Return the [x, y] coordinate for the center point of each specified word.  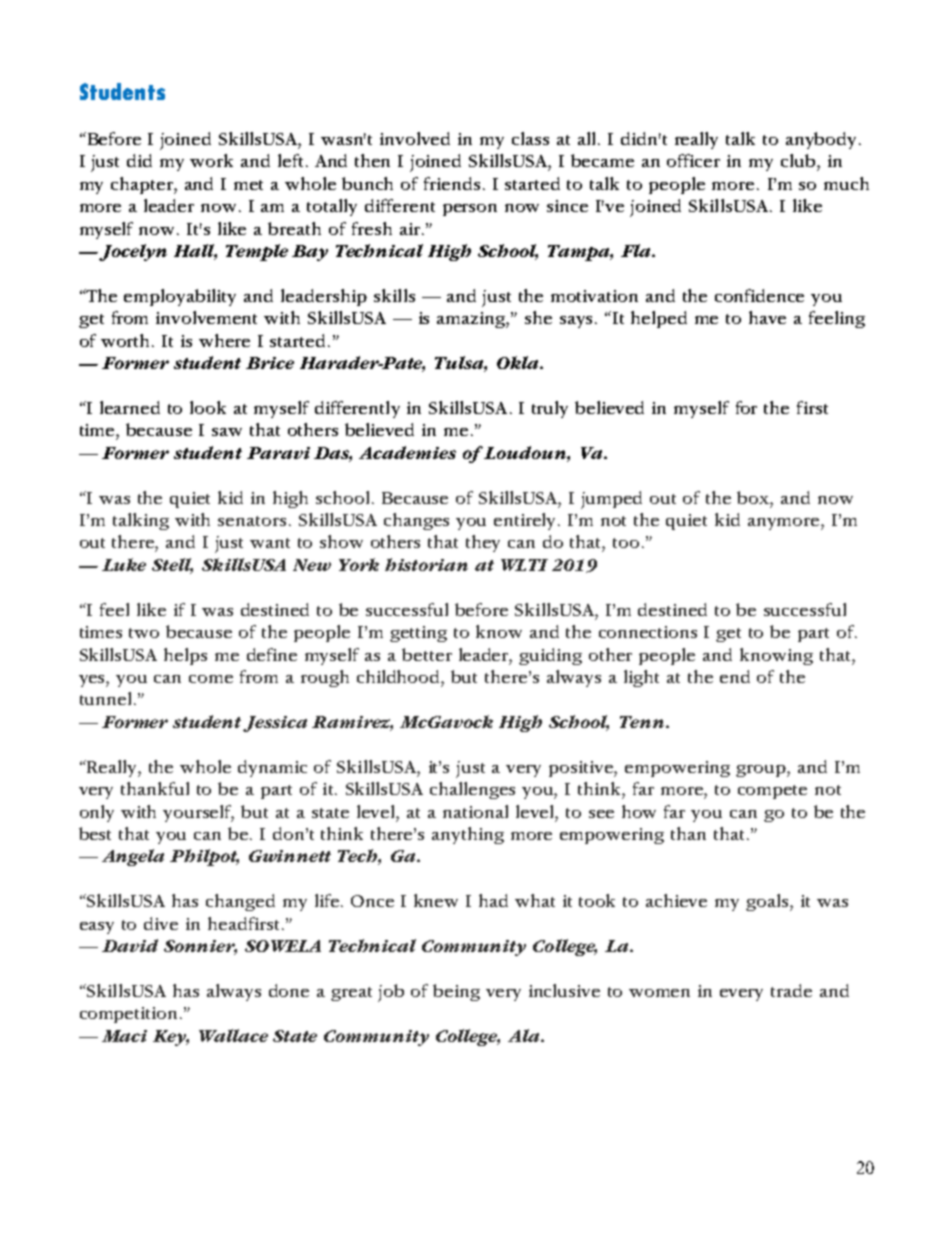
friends [452, 183]
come [211, 679]
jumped [611, 500]
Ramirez [352, 723]
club [799, 160]
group [762, 771]
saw [227, 432]
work [211, 160]
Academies [407, 452]
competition [130, 1015]
